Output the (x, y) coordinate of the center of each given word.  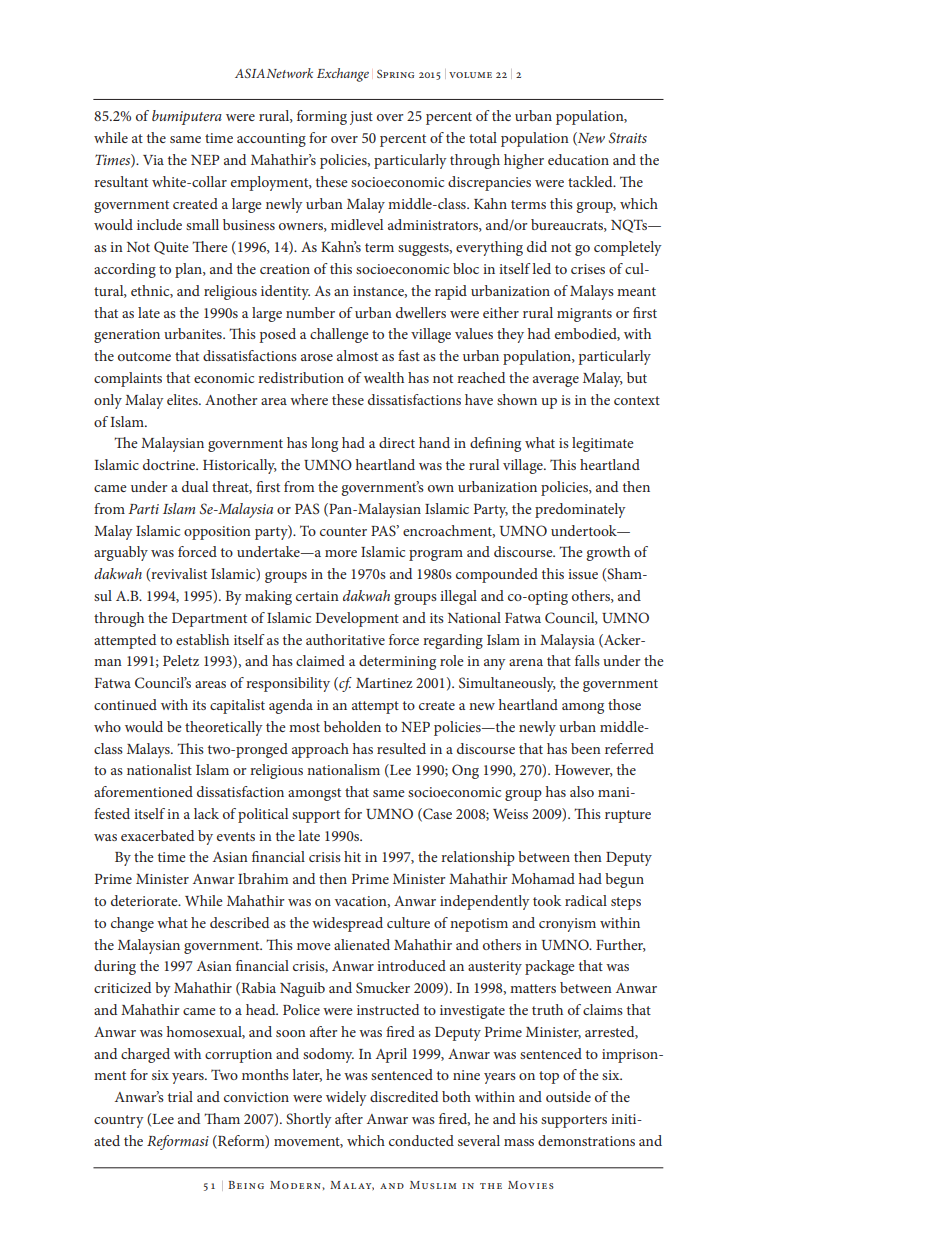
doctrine (170, 464)
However (584, 771)
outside (568, 1096)
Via (153, 160)
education (578, 159)
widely (346, 1098)
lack (206, 813)
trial (180, 1096)
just (361, 118)
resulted (401, 748)
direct (397, 442)
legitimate (603, 444)
